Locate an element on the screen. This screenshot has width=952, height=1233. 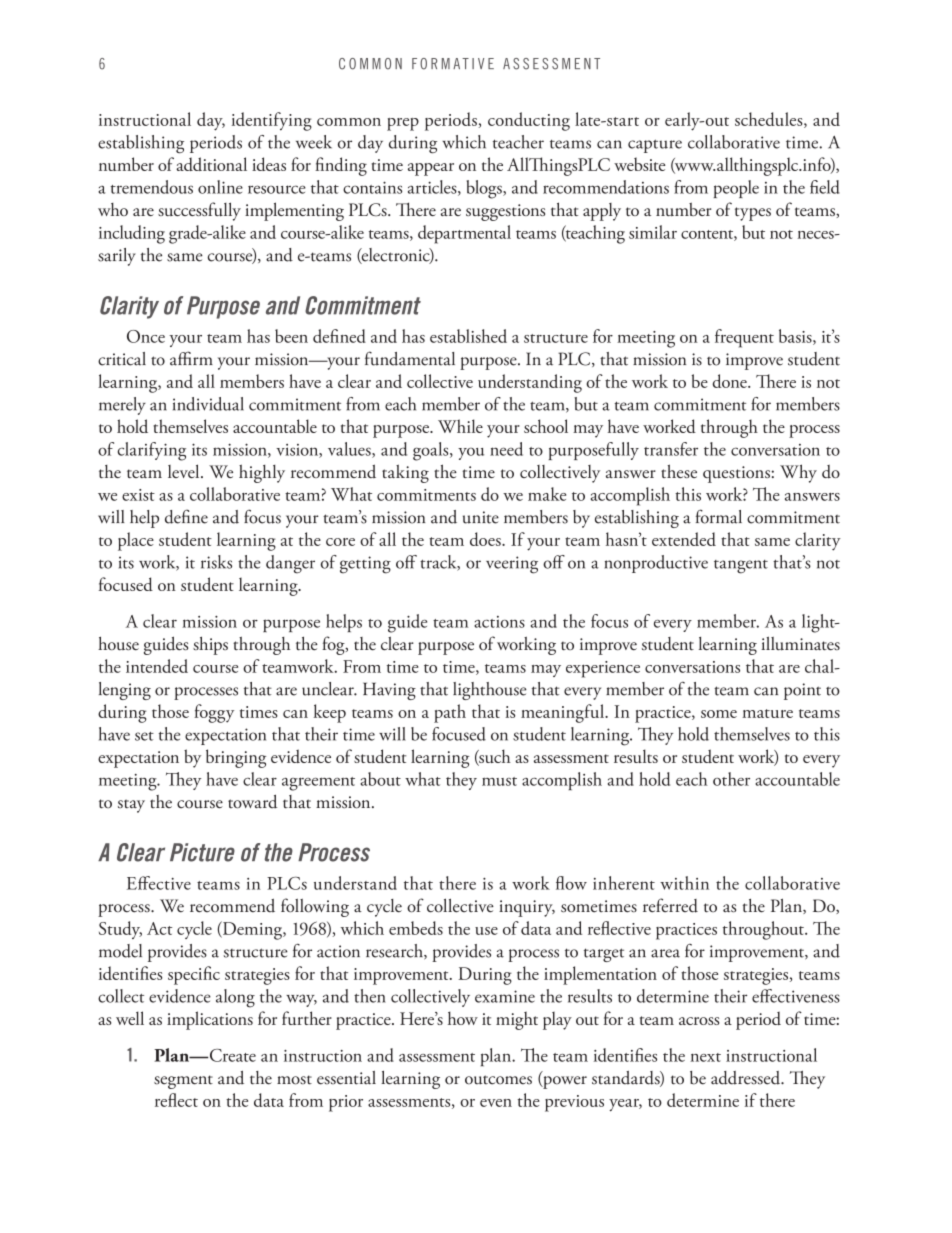
additional is located at coordinates (211, 164).
